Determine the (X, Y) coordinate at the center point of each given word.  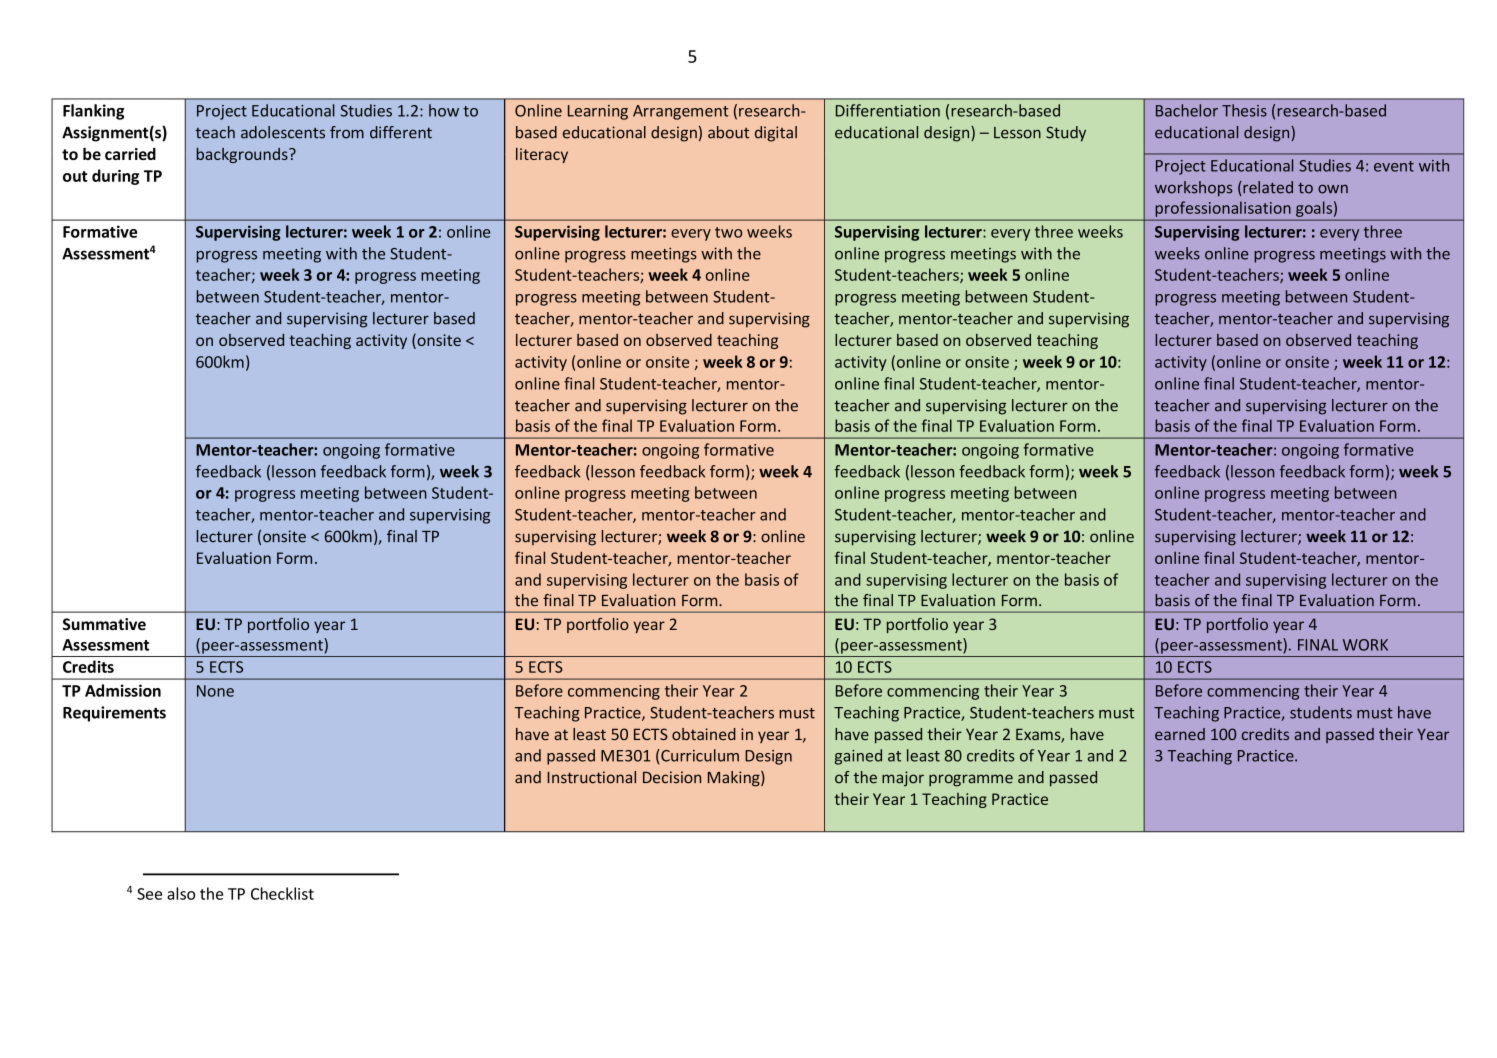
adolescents (283, 132)
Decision (672, 777)
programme (971, 780)
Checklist (282, 893)
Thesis (1244, 110)
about (728, 132)
